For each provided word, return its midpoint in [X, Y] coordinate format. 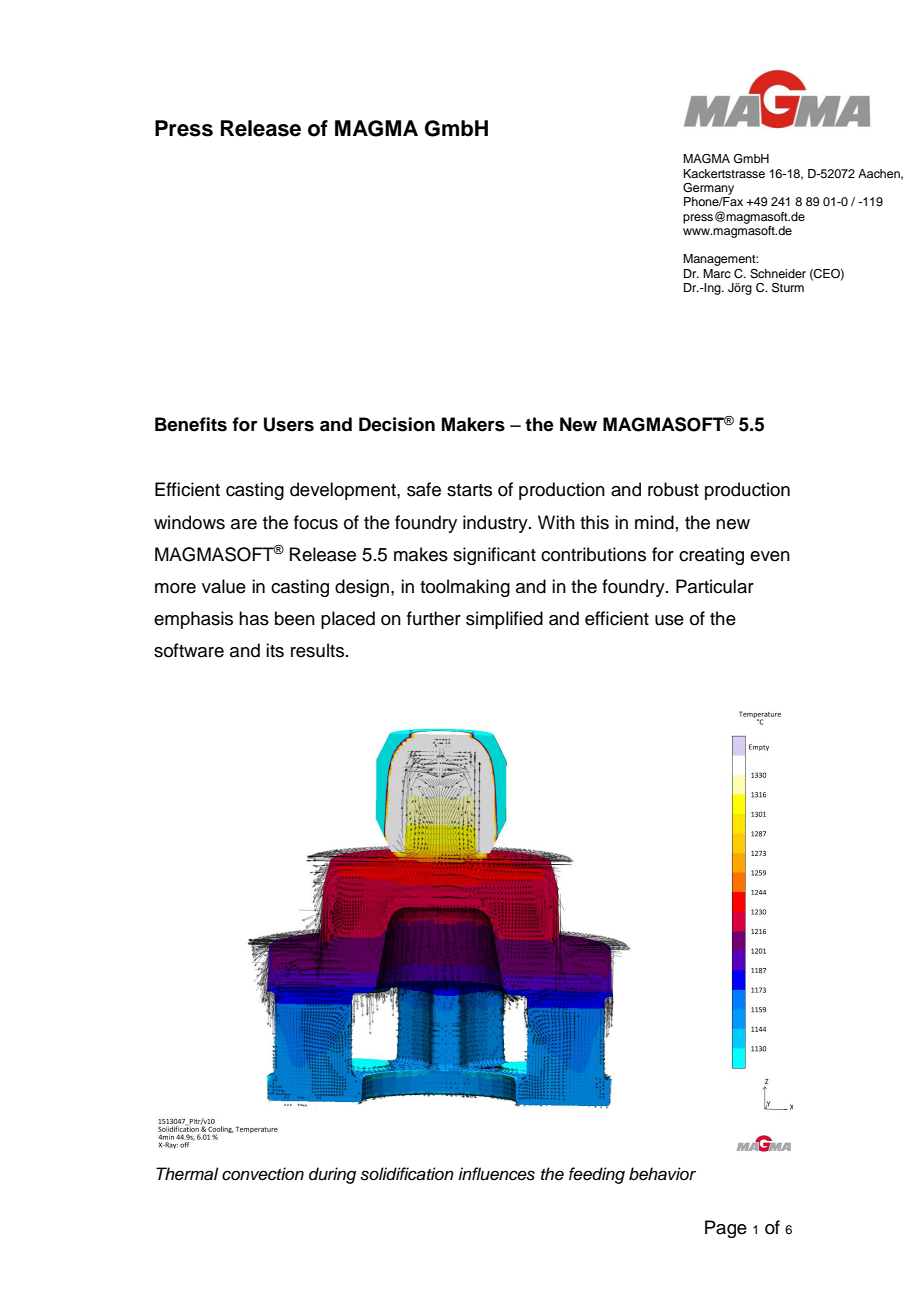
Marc [717, 273]
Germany [708, 189]
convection [263, 1174]
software [189, 650]
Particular [715, 586]
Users [289, 424]
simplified [504, 620]
